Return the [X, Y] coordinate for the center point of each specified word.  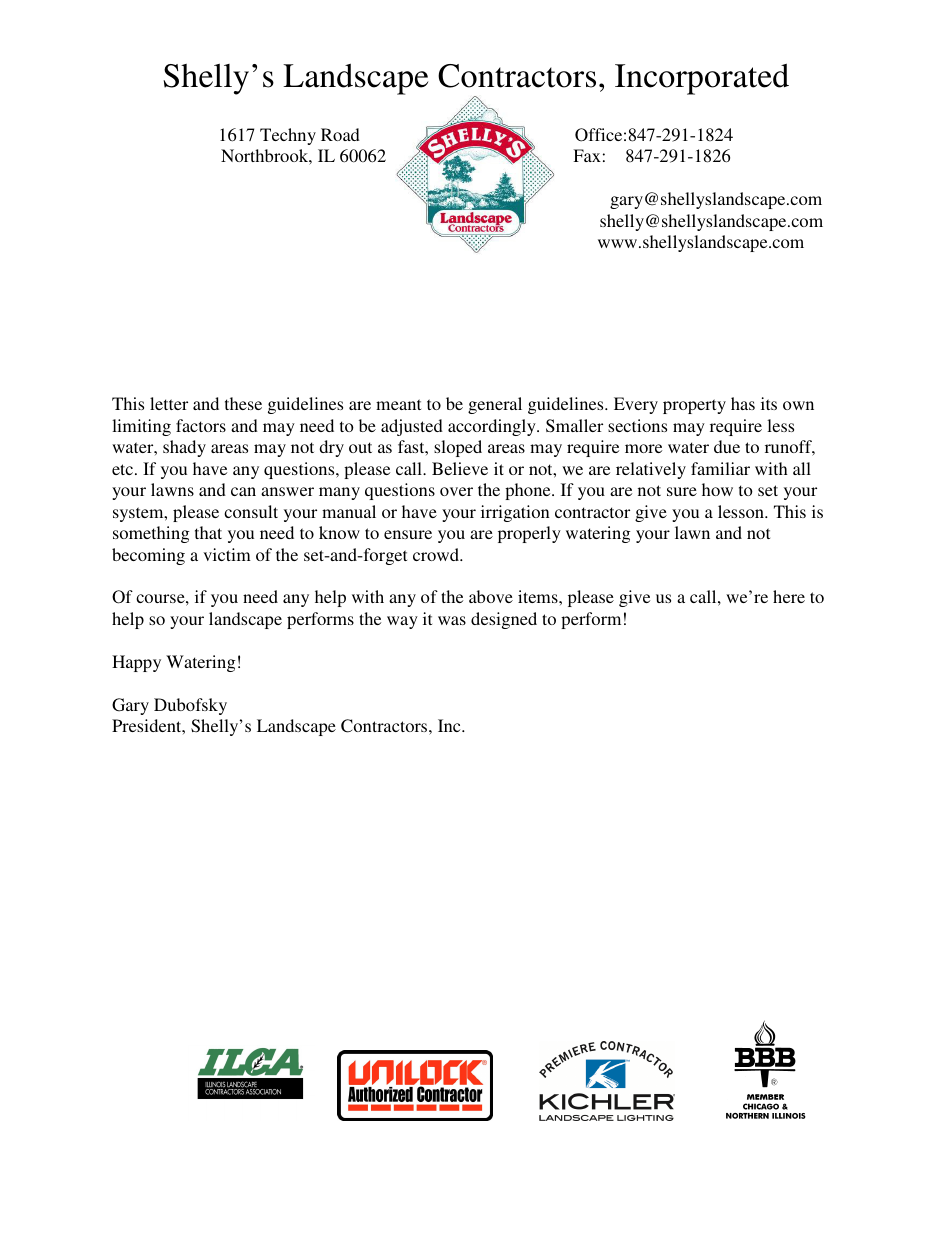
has [743, 403]
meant [398, 404]
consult [251, 511]
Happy [136, 663]
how [717, 489]
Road [340, 134]
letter [169, 403]
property [694, 406]
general [495, 405]
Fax [587, 155]
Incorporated [702, 79]
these [243, 403]
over [456, 491]
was [452, 620]
